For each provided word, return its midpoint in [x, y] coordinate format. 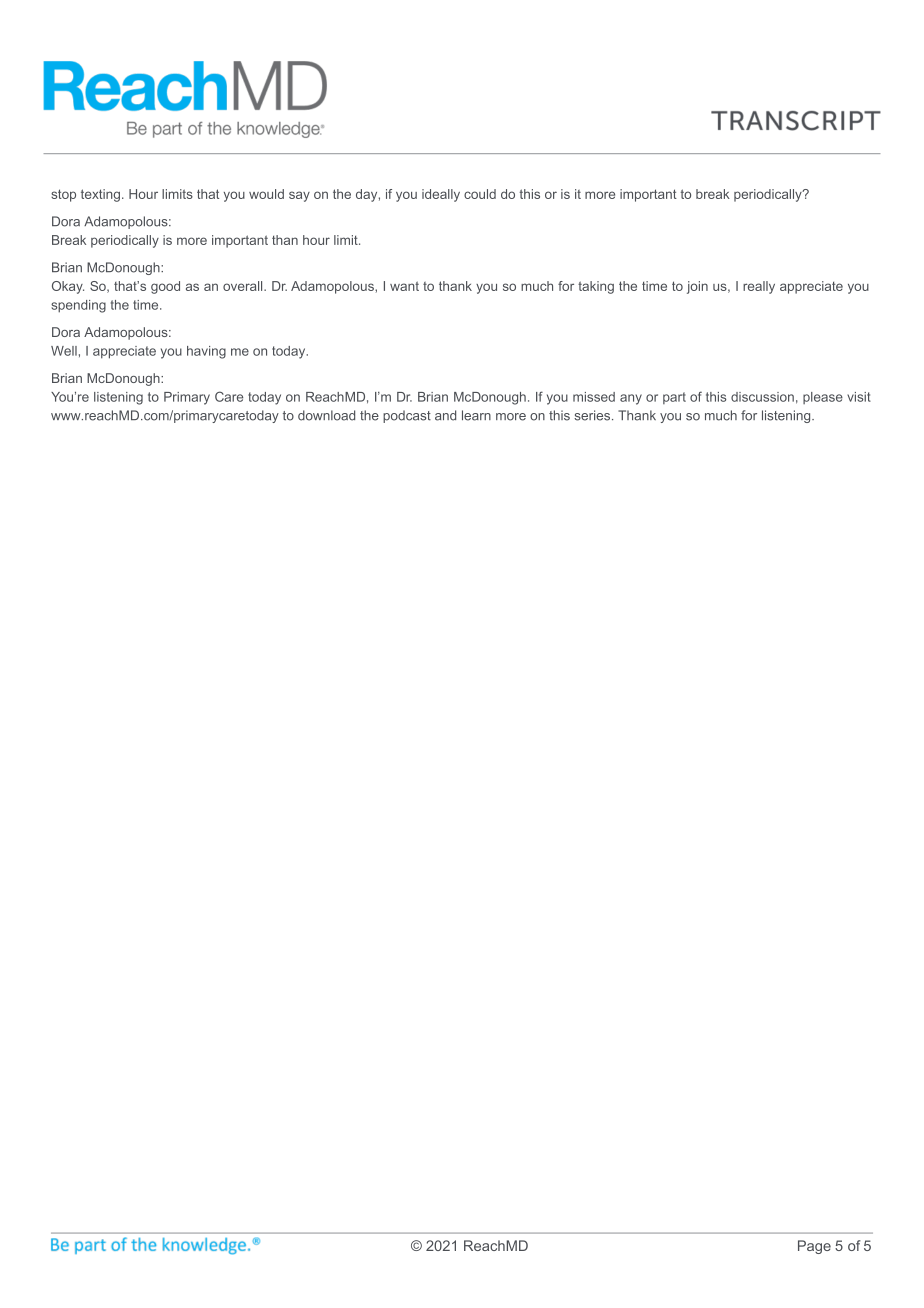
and [445, 415]
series [593, 415]
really [759, 287]
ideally [441, 195]
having [206, 352]
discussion [762, 397]
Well [64, 351]
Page [814, 1247]
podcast [407, 416]
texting [100, 195]
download [326, 415]
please [823, 398]
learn [476, 415]
